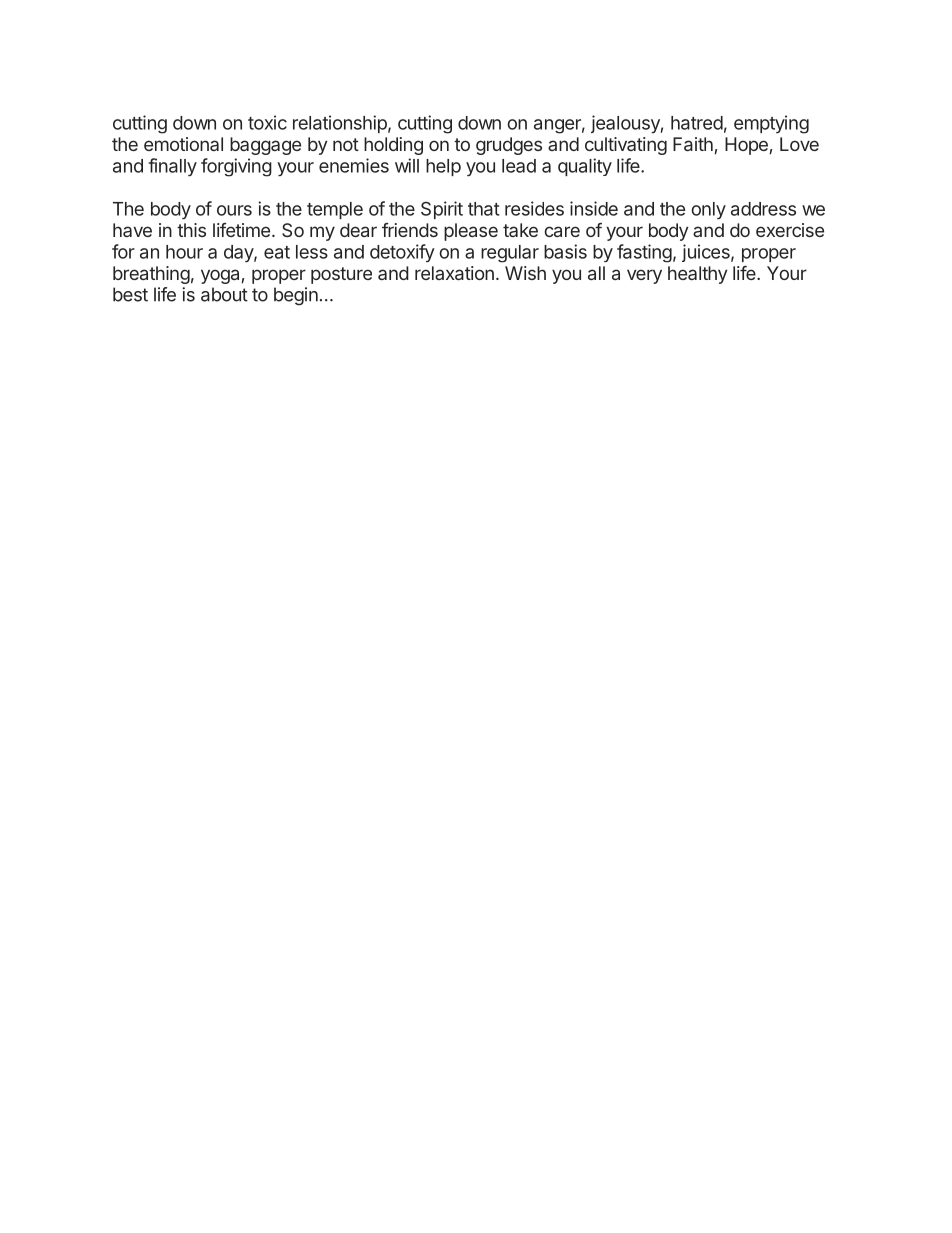 This page has height=1233, width=952. What do you see at coordinates (443, 167) in the page?
I see `help` at bounding box center [443, 167].
